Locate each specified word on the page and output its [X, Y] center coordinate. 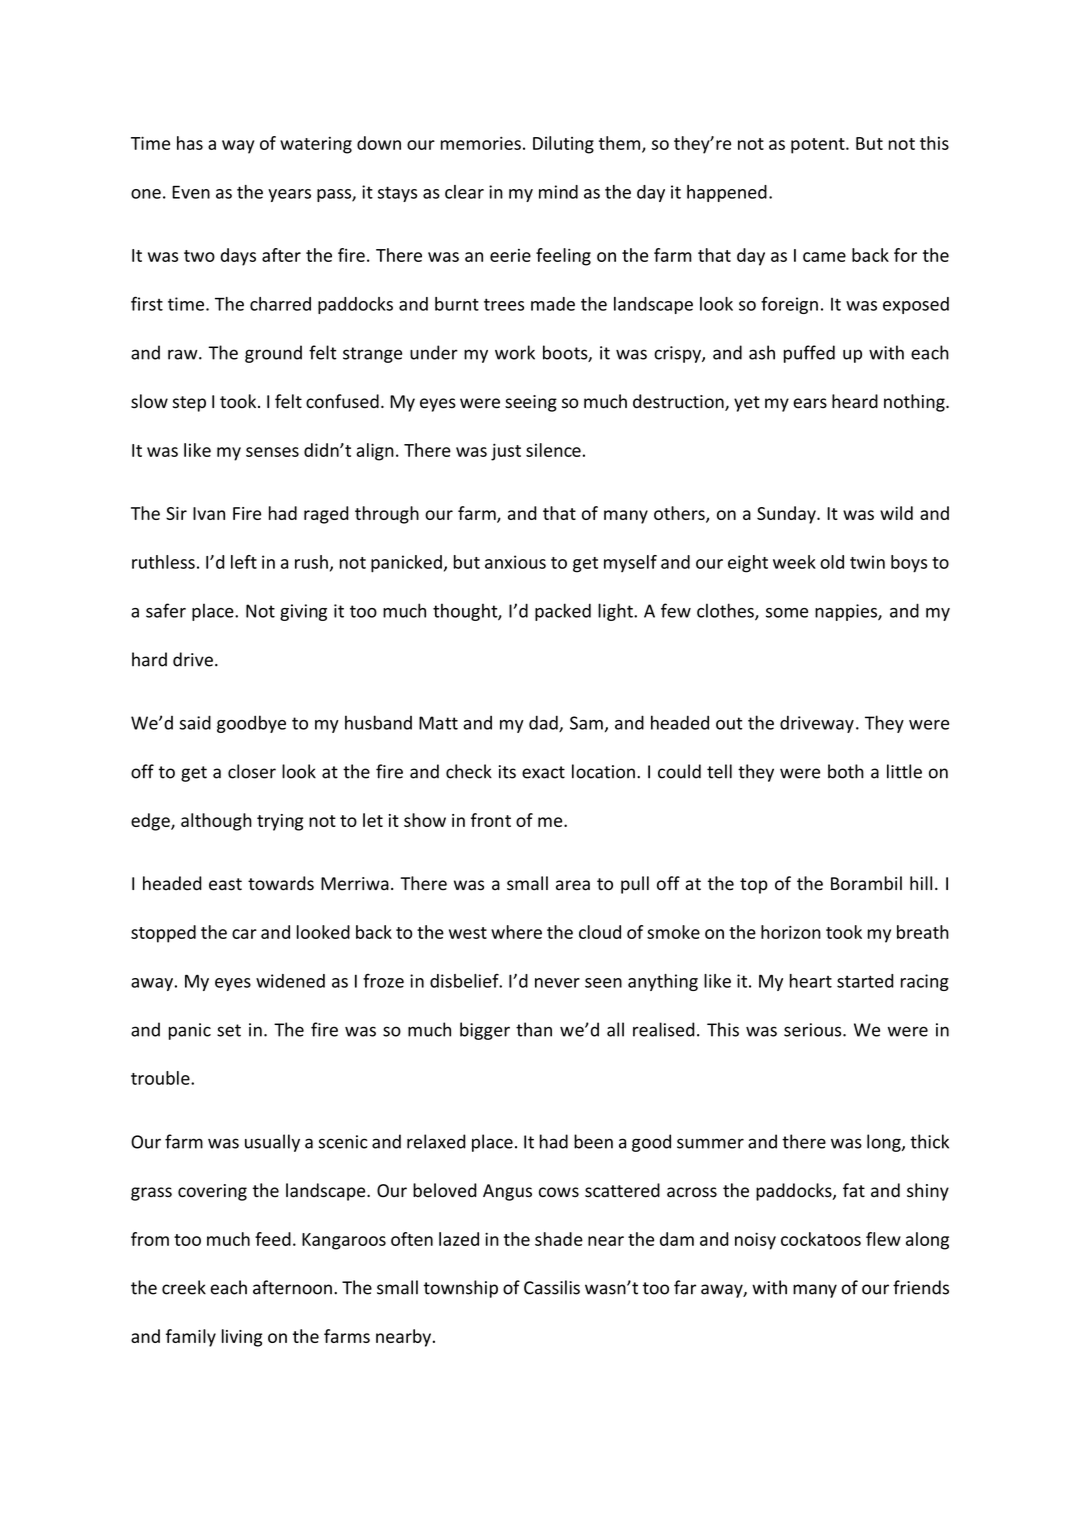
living [242, 1338]
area [573, 885]
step [189, 404]
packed [563, 612]
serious [814, 1030]
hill [921, 883]
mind [558, 192]
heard [855, 401]
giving [303, 612]
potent [819, 146]
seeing [531, 403]
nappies [847, 612]
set [229, 1030]
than [534, 1029]
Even [191, 192]
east [225, 884]
